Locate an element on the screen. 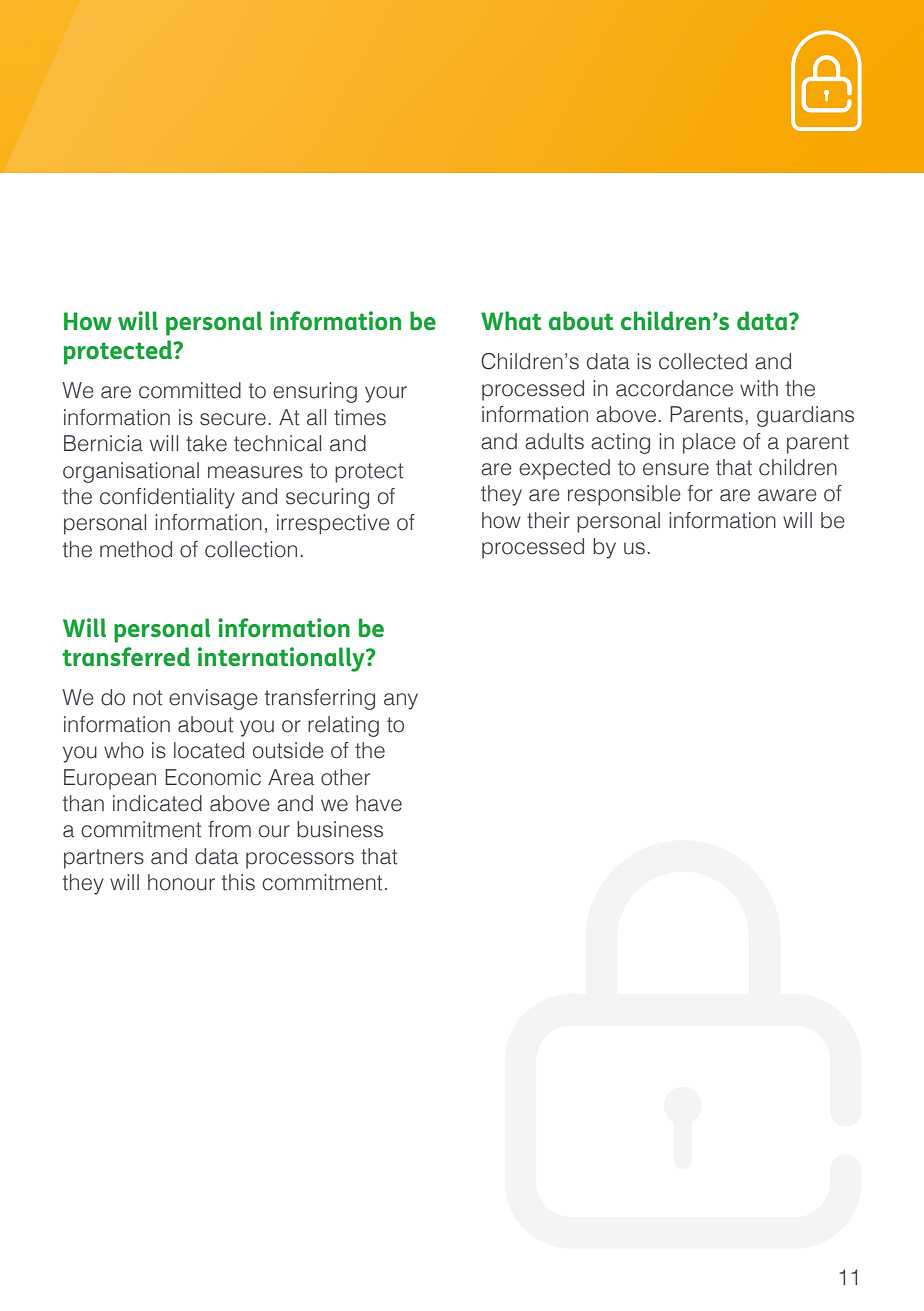  business is located at coordinates (340, 829).
